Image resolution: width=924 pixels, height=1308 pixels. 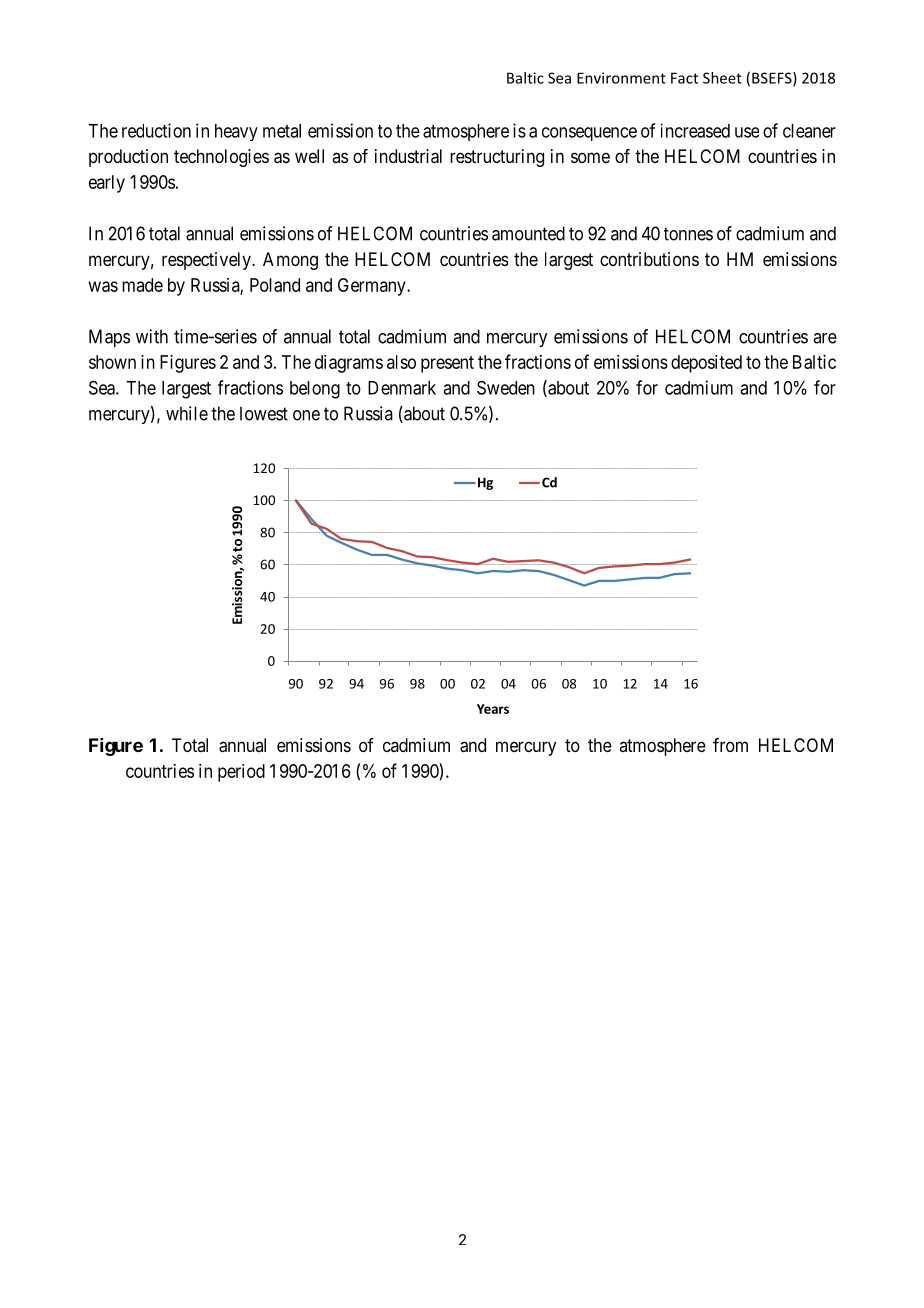 I want to click on deposited, so click(x=706, y=364).
